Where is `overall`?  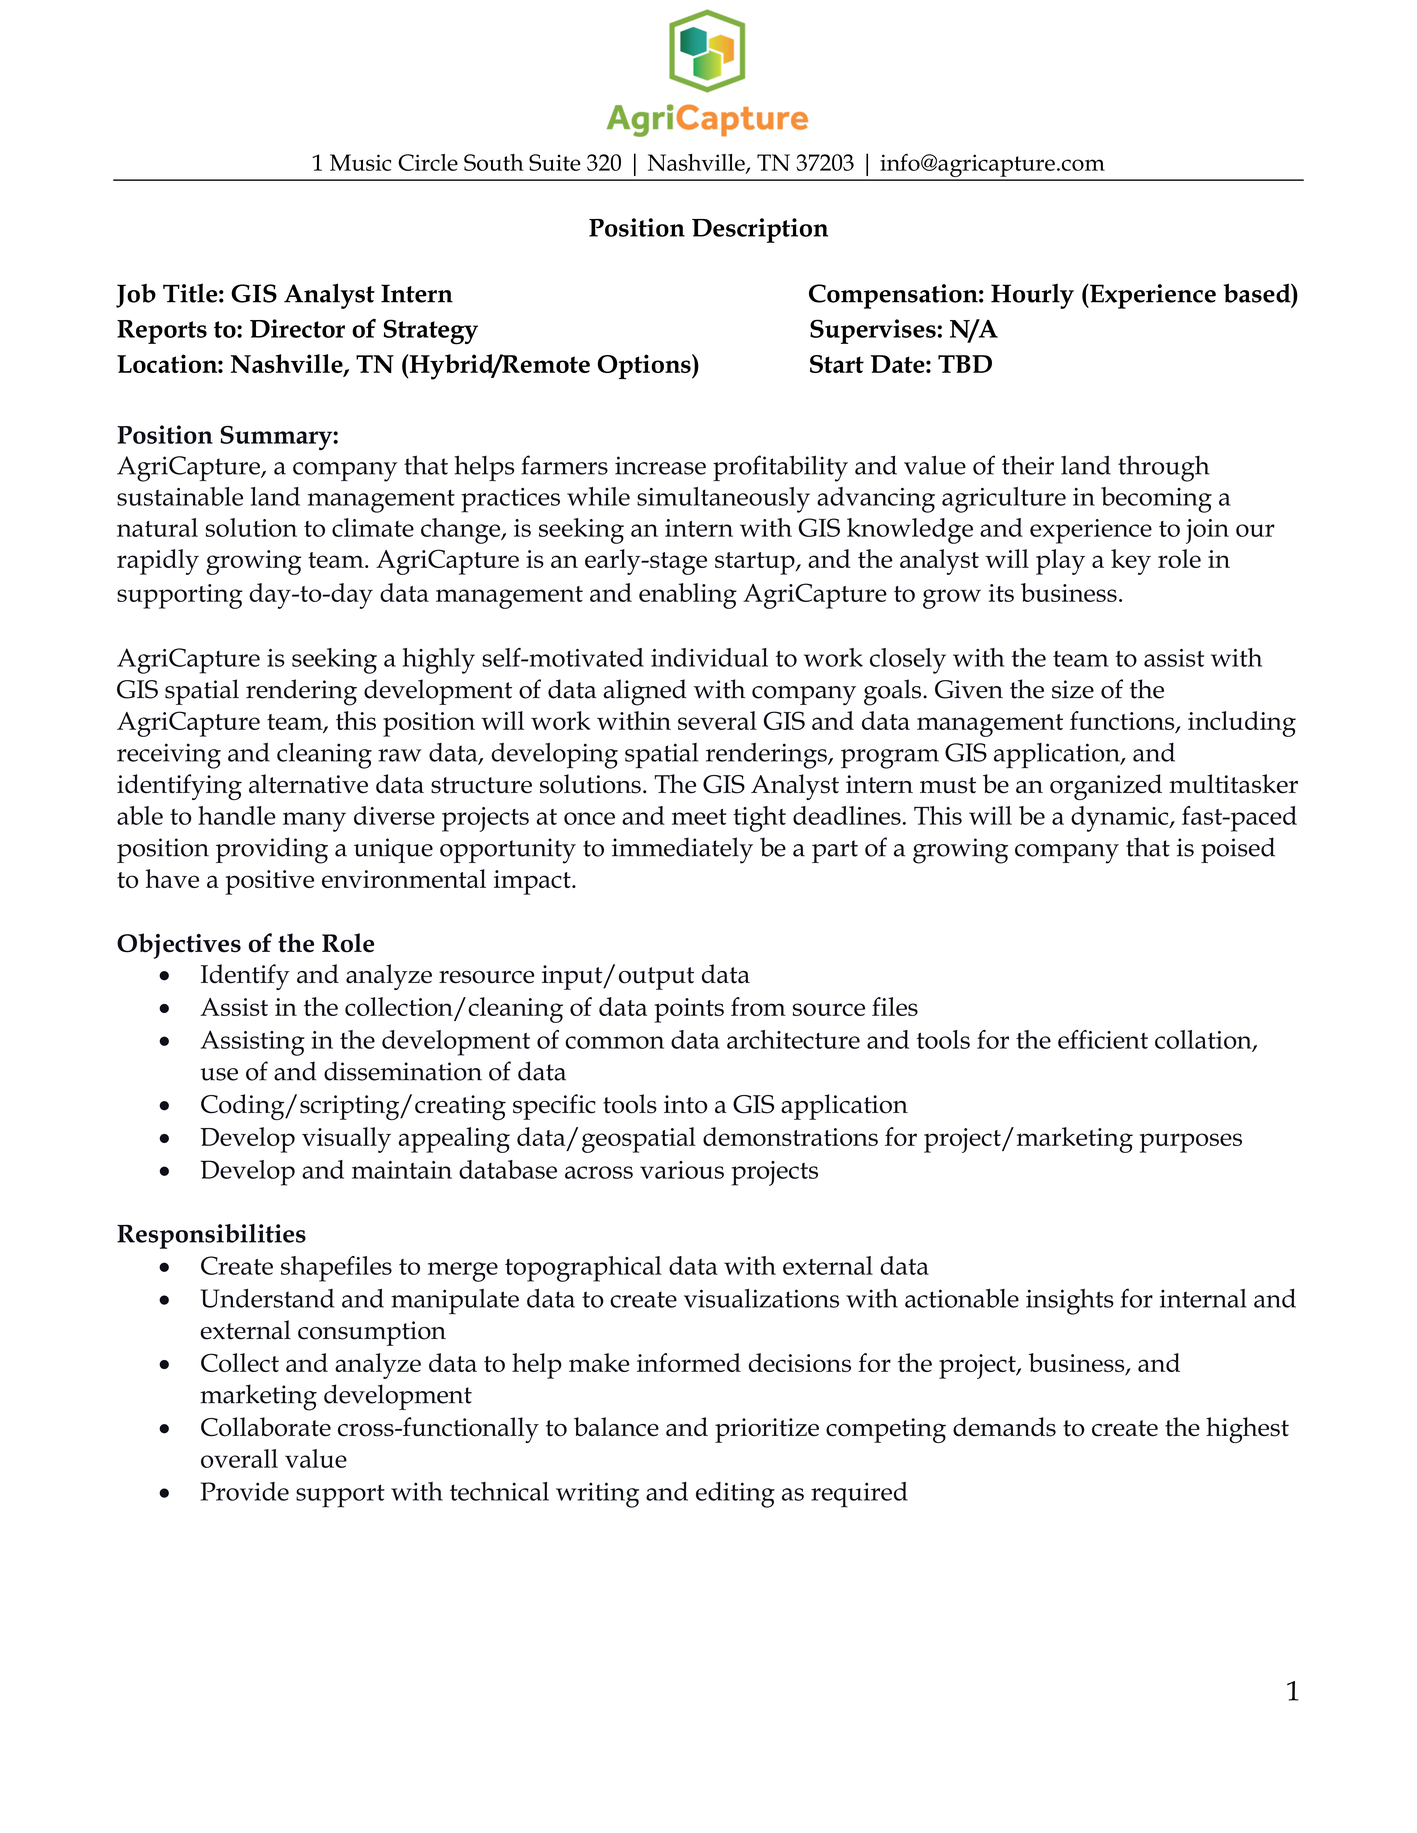 overall is located at coordinates (239, 1458).
